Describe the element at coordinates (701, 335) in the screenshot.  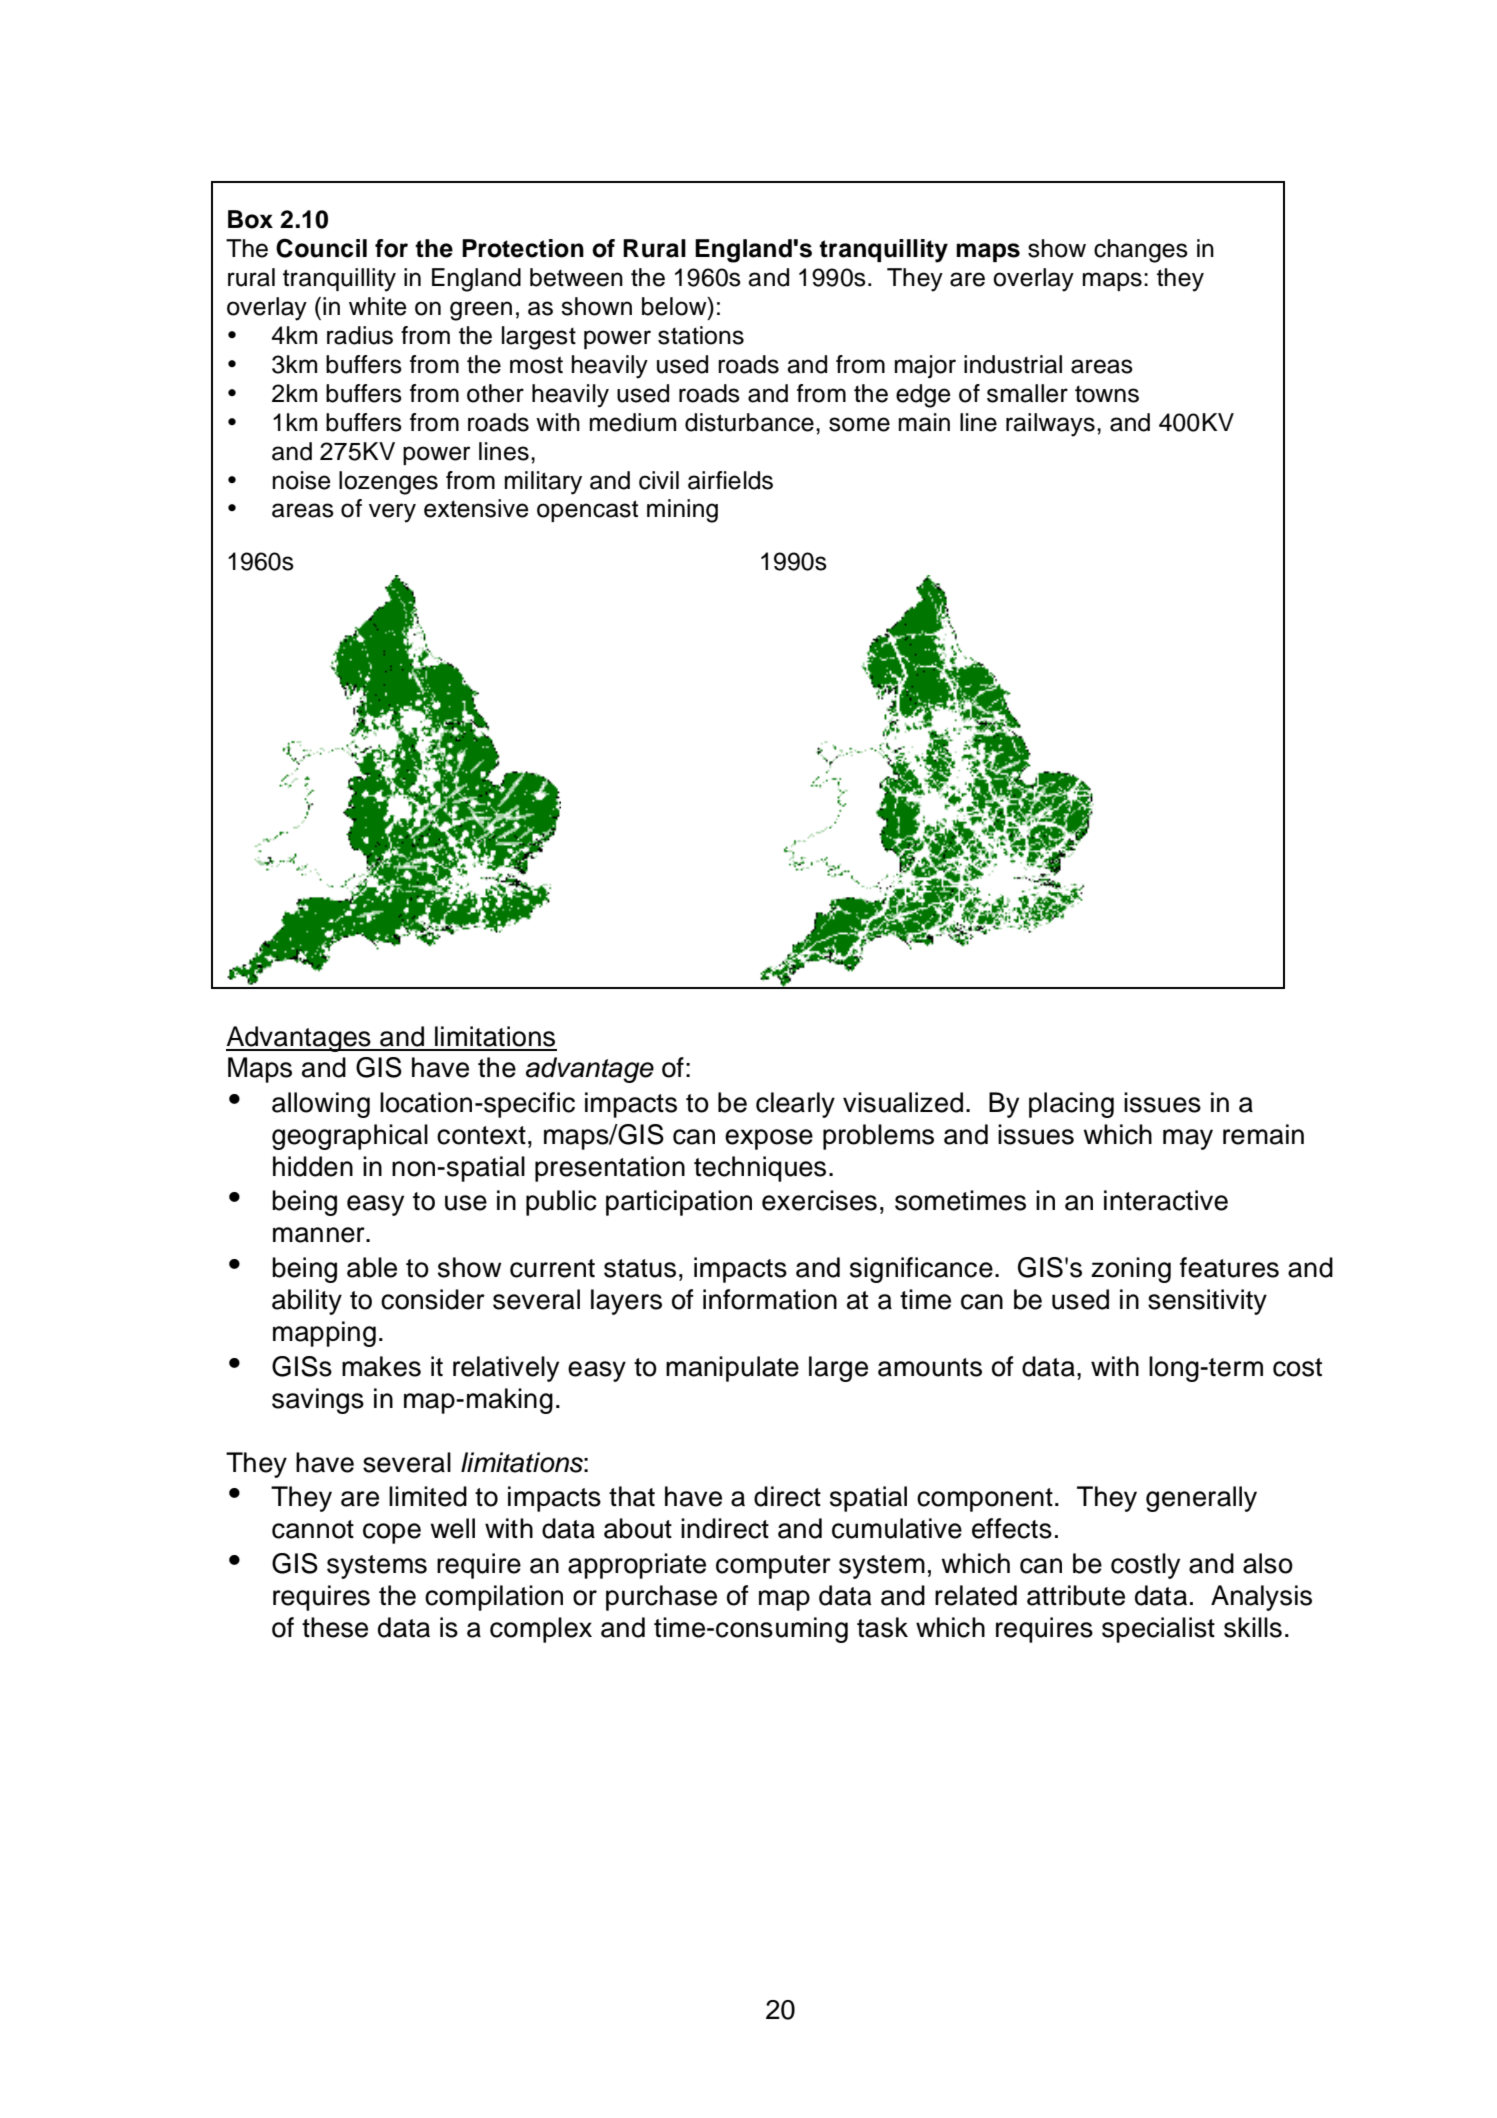
I see `stations` at that location.
